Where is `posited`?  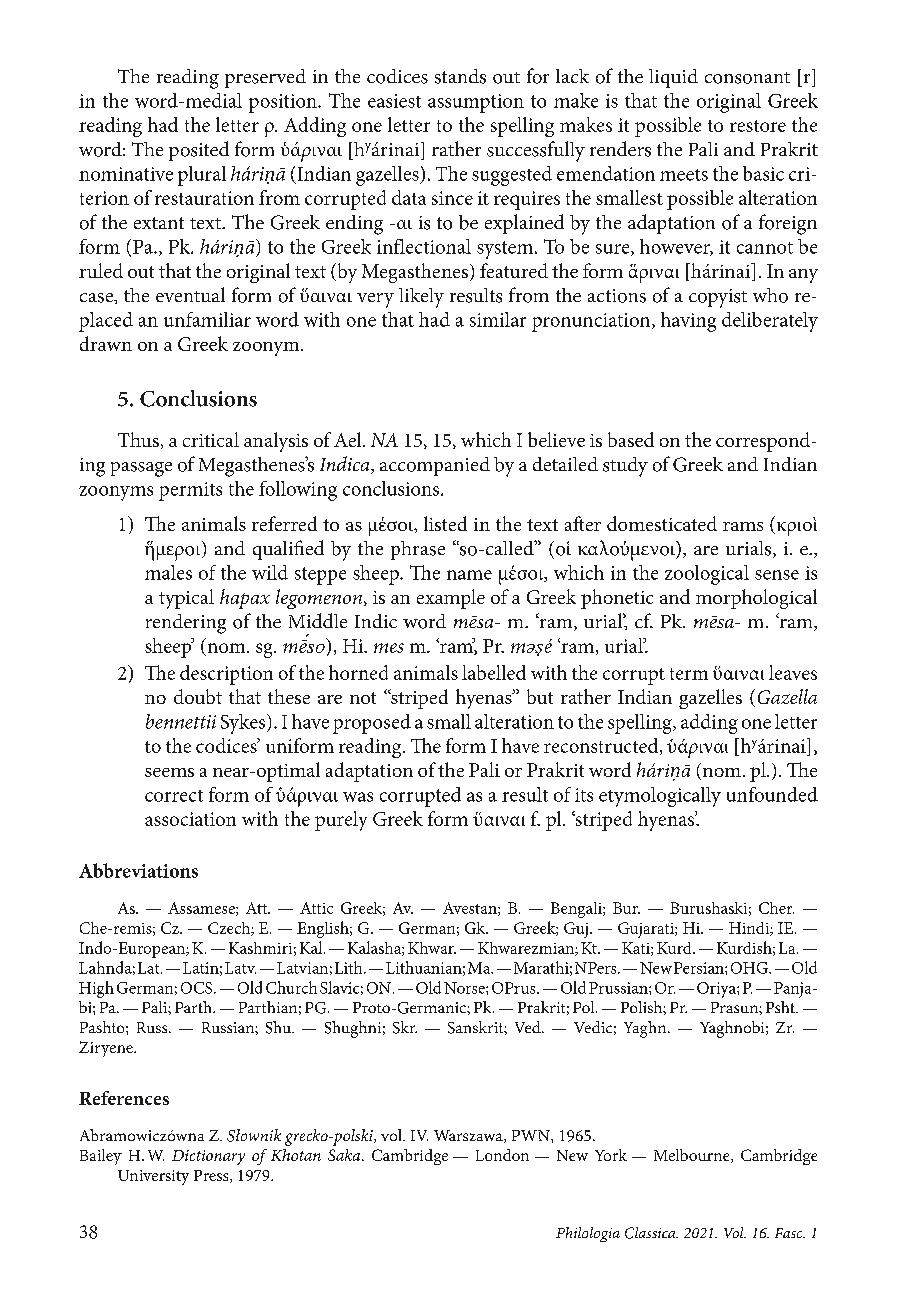
posited is located at coordinates (199, 151).
